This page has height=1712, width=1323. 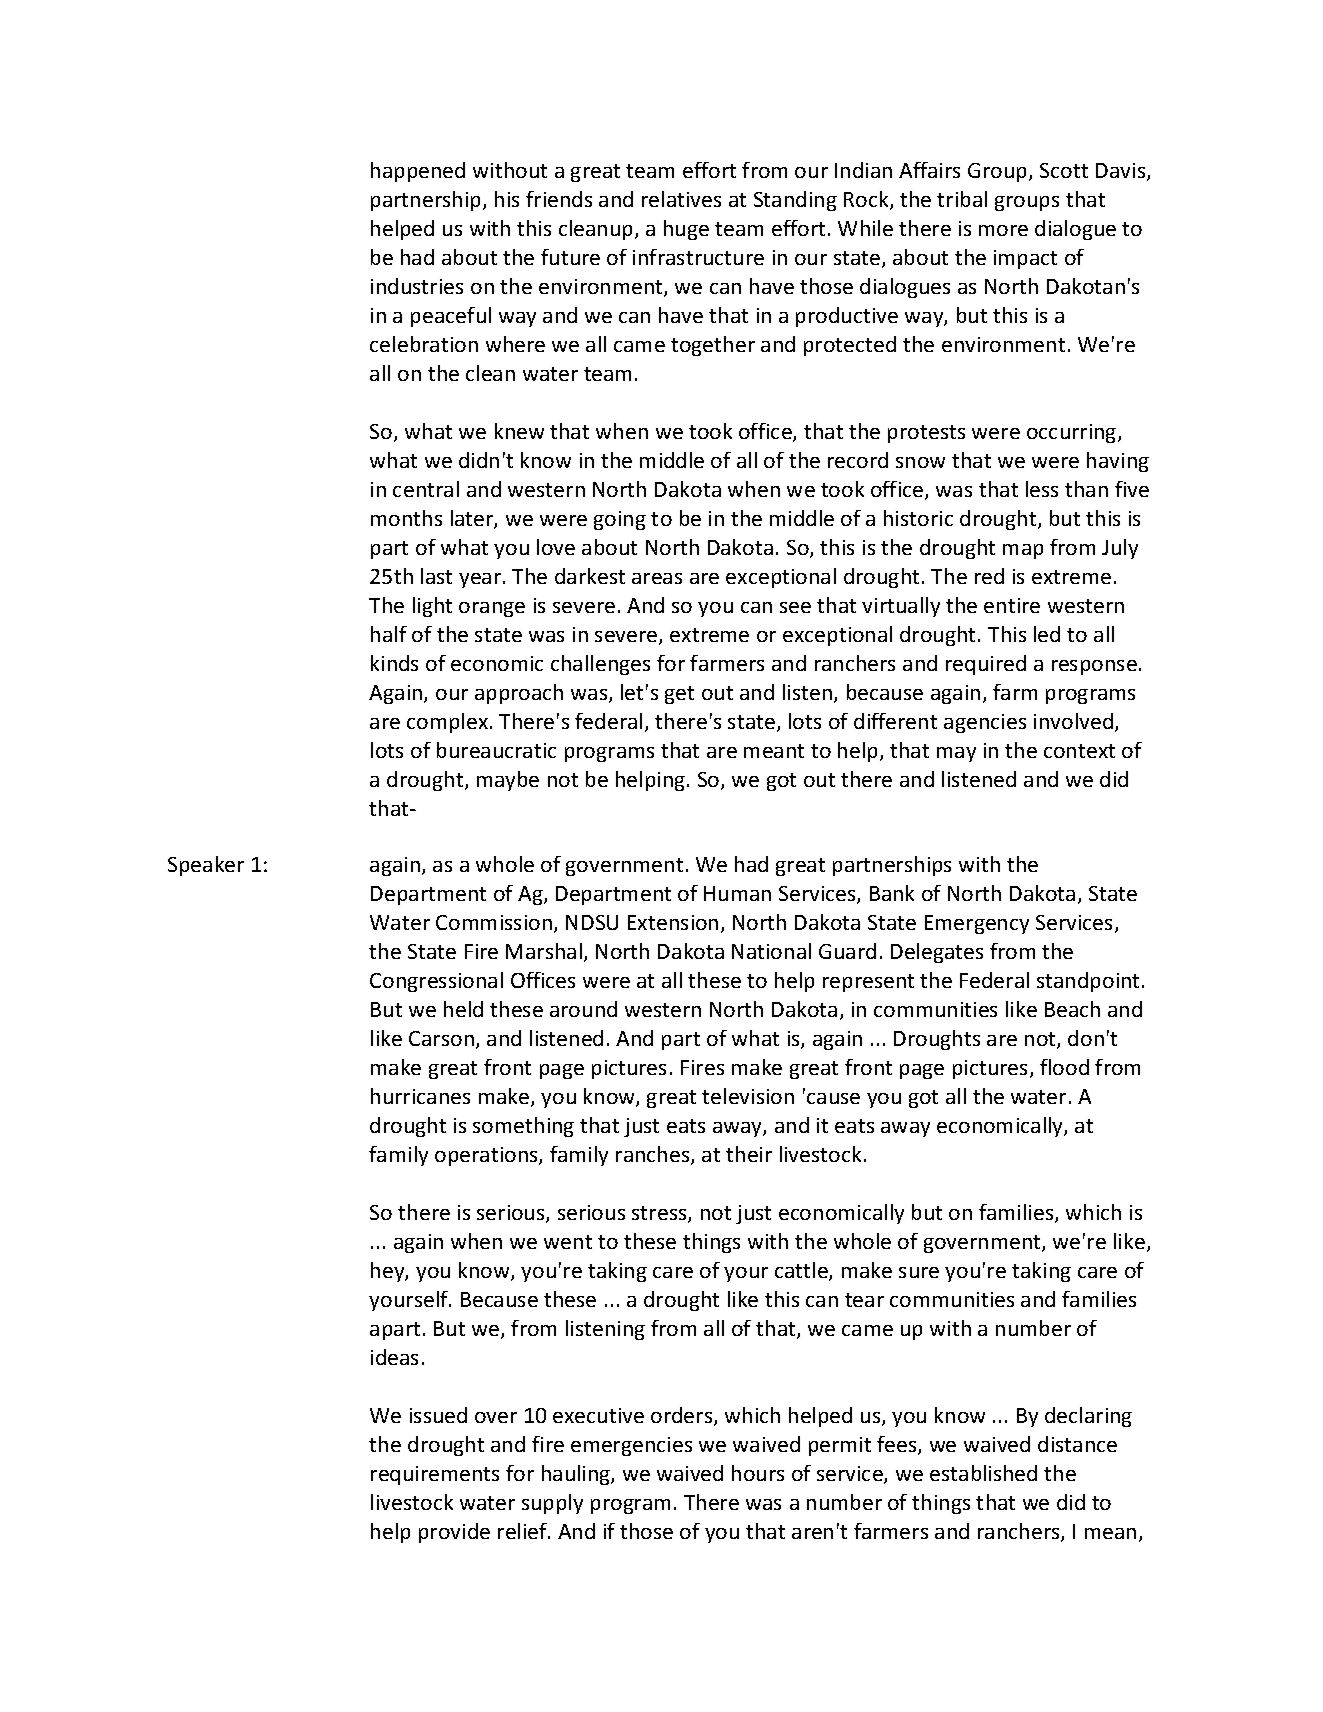 What do you see at coordinates (737, 893) in the page?
I see `Human` at bounding box center [737, 893].
